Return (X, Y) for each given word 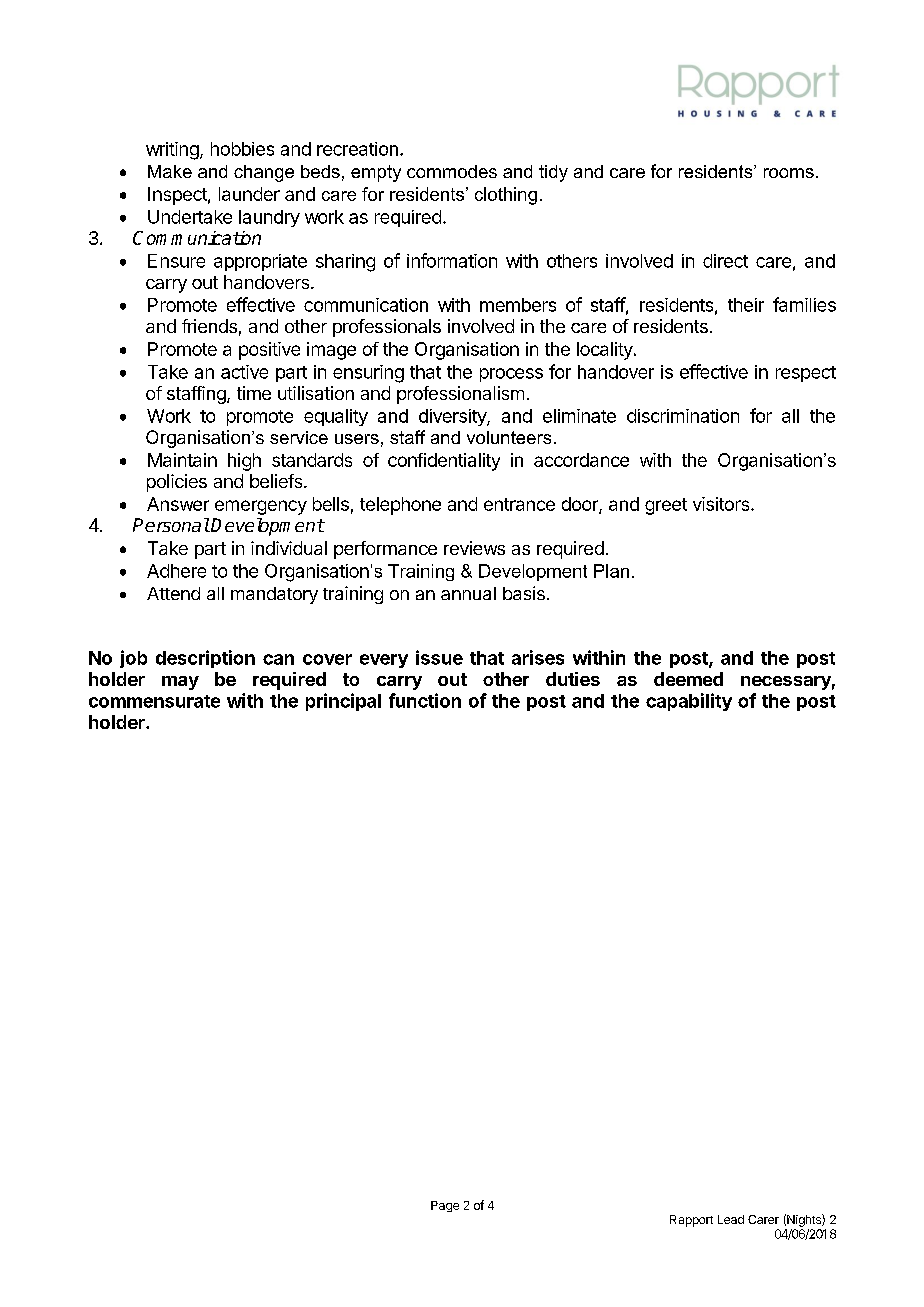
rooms (789, 173)
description (205, 659)
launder (249, 194)
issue (439, 657)
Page (445, 1206)
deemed (688, 679)
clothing (506, 196)
